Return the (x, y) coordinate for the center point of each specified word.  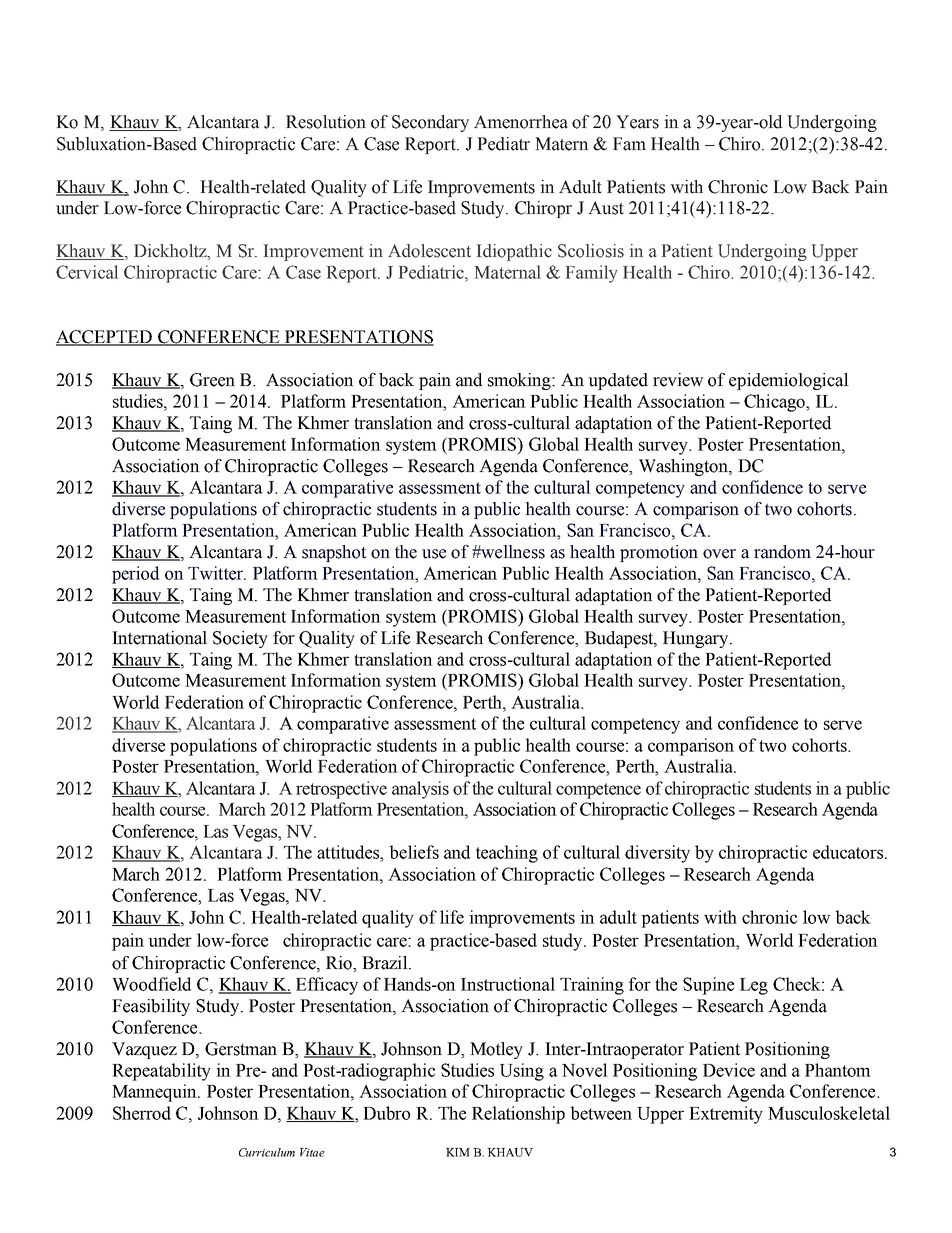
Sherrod (142, 1113)
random (782, 552)
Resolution (326, 122)
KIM (458, 1152)
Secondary (430, 123)
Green (212, 380)
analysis (420, 790)
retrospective (341, 790)
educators (849, 852)
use (434, 554)
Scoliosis (591, 251)
